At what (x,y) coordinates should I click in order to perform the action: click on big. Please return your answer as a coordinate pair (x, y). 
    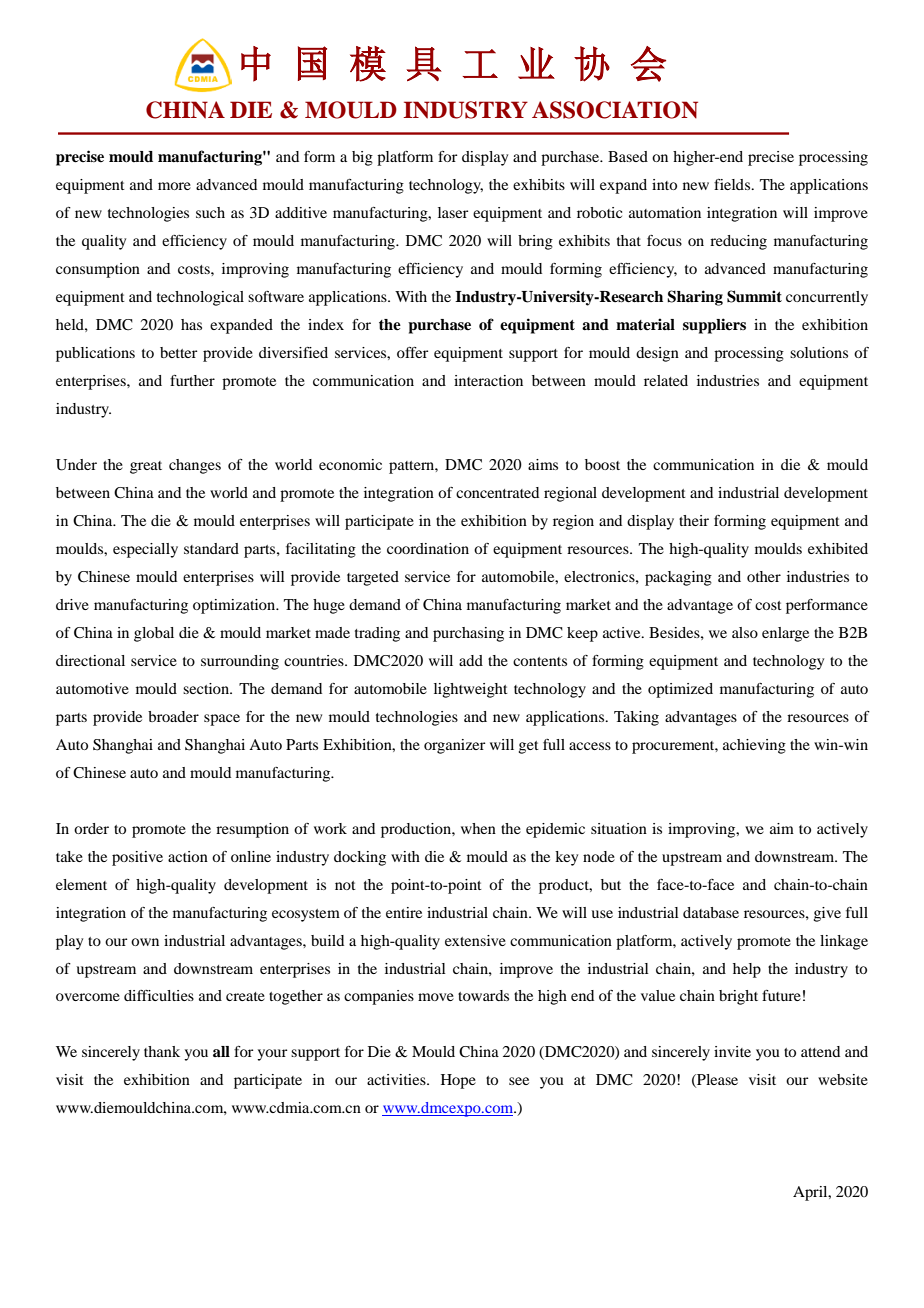
    Looking at the image, I should click on (362, 158).
